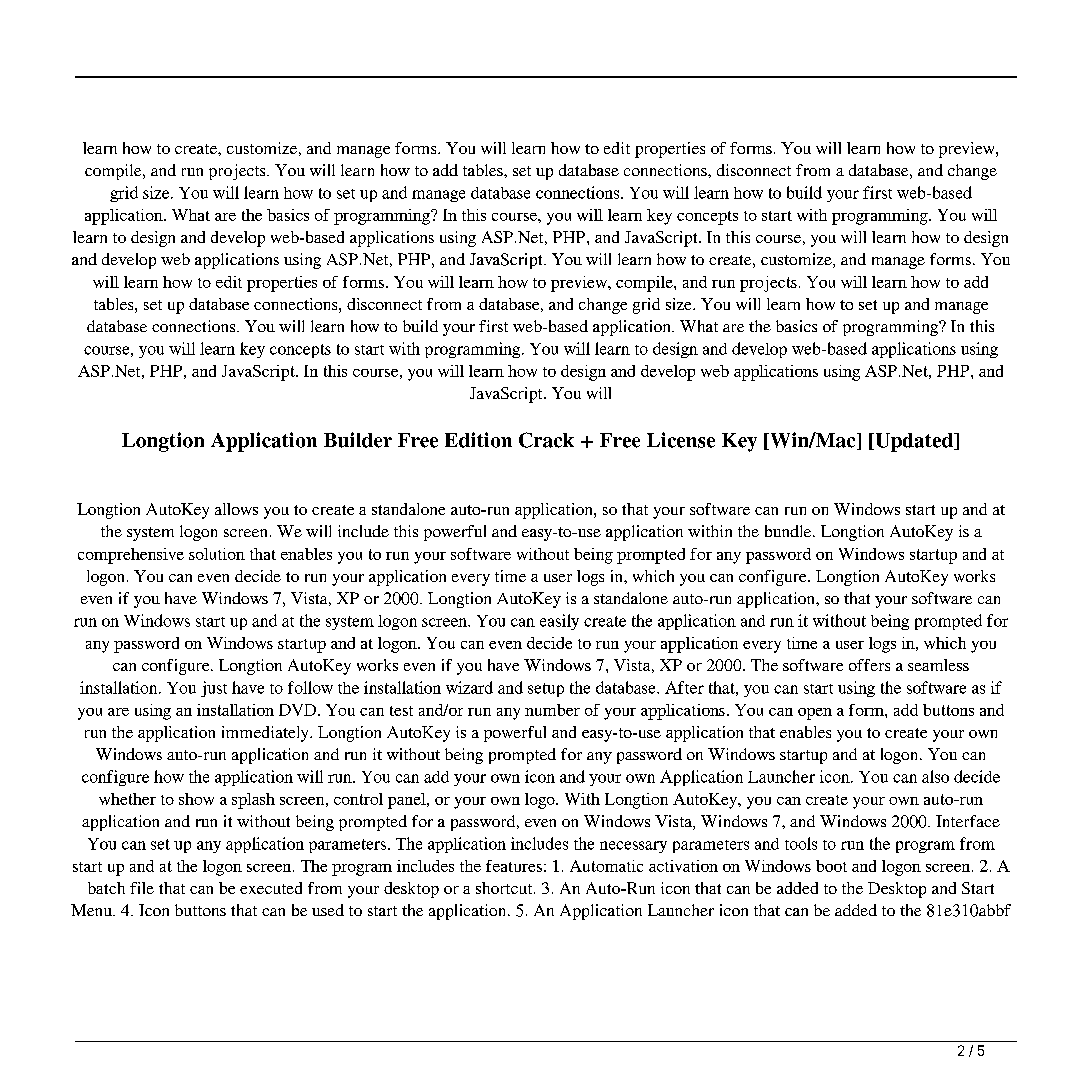 Image resolution: width=1092 pixels, height=1092 pixels. What do you see at coordinates (552, 710) in the screenshot?
I see `number` at bounding box center [552, 710].
